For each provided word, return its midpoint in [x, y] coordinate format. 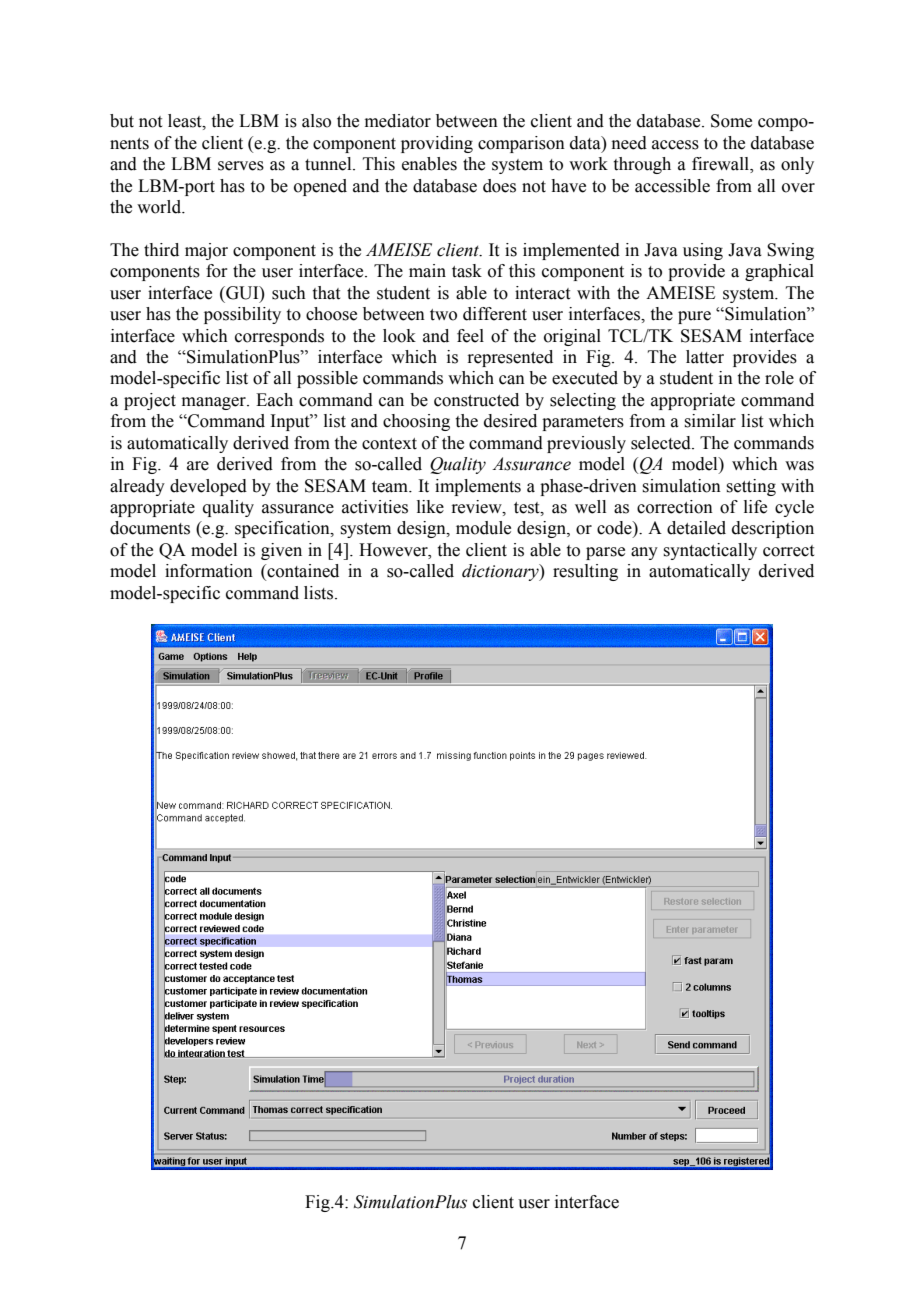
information [209, 571]
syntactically [710, 551]
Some [731, 121]
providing [437, 144]
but [122, 121]
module [483, 528]
